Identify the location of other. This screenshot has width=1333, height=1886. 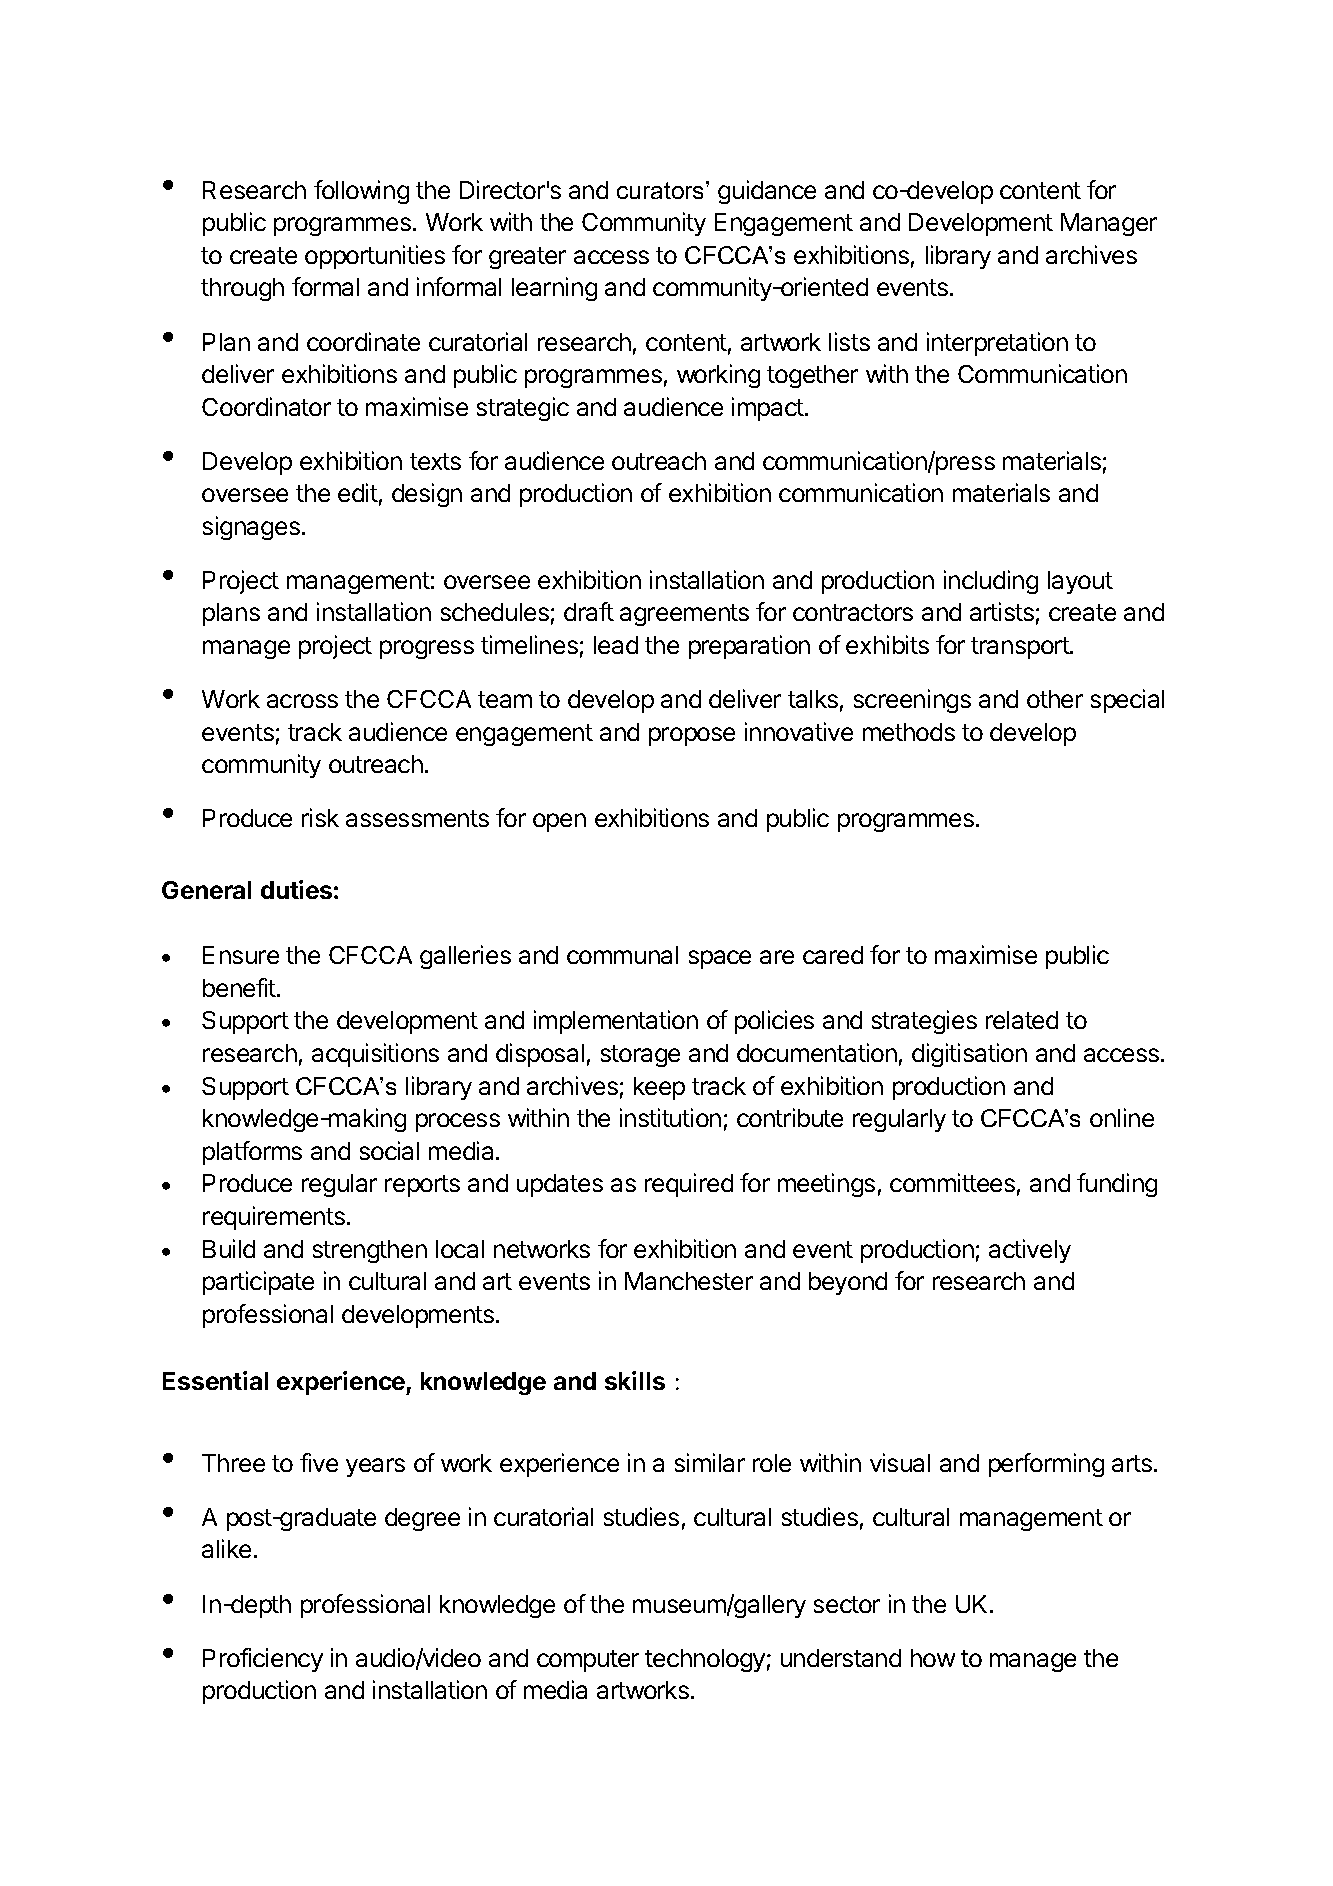
(1055, 699).
